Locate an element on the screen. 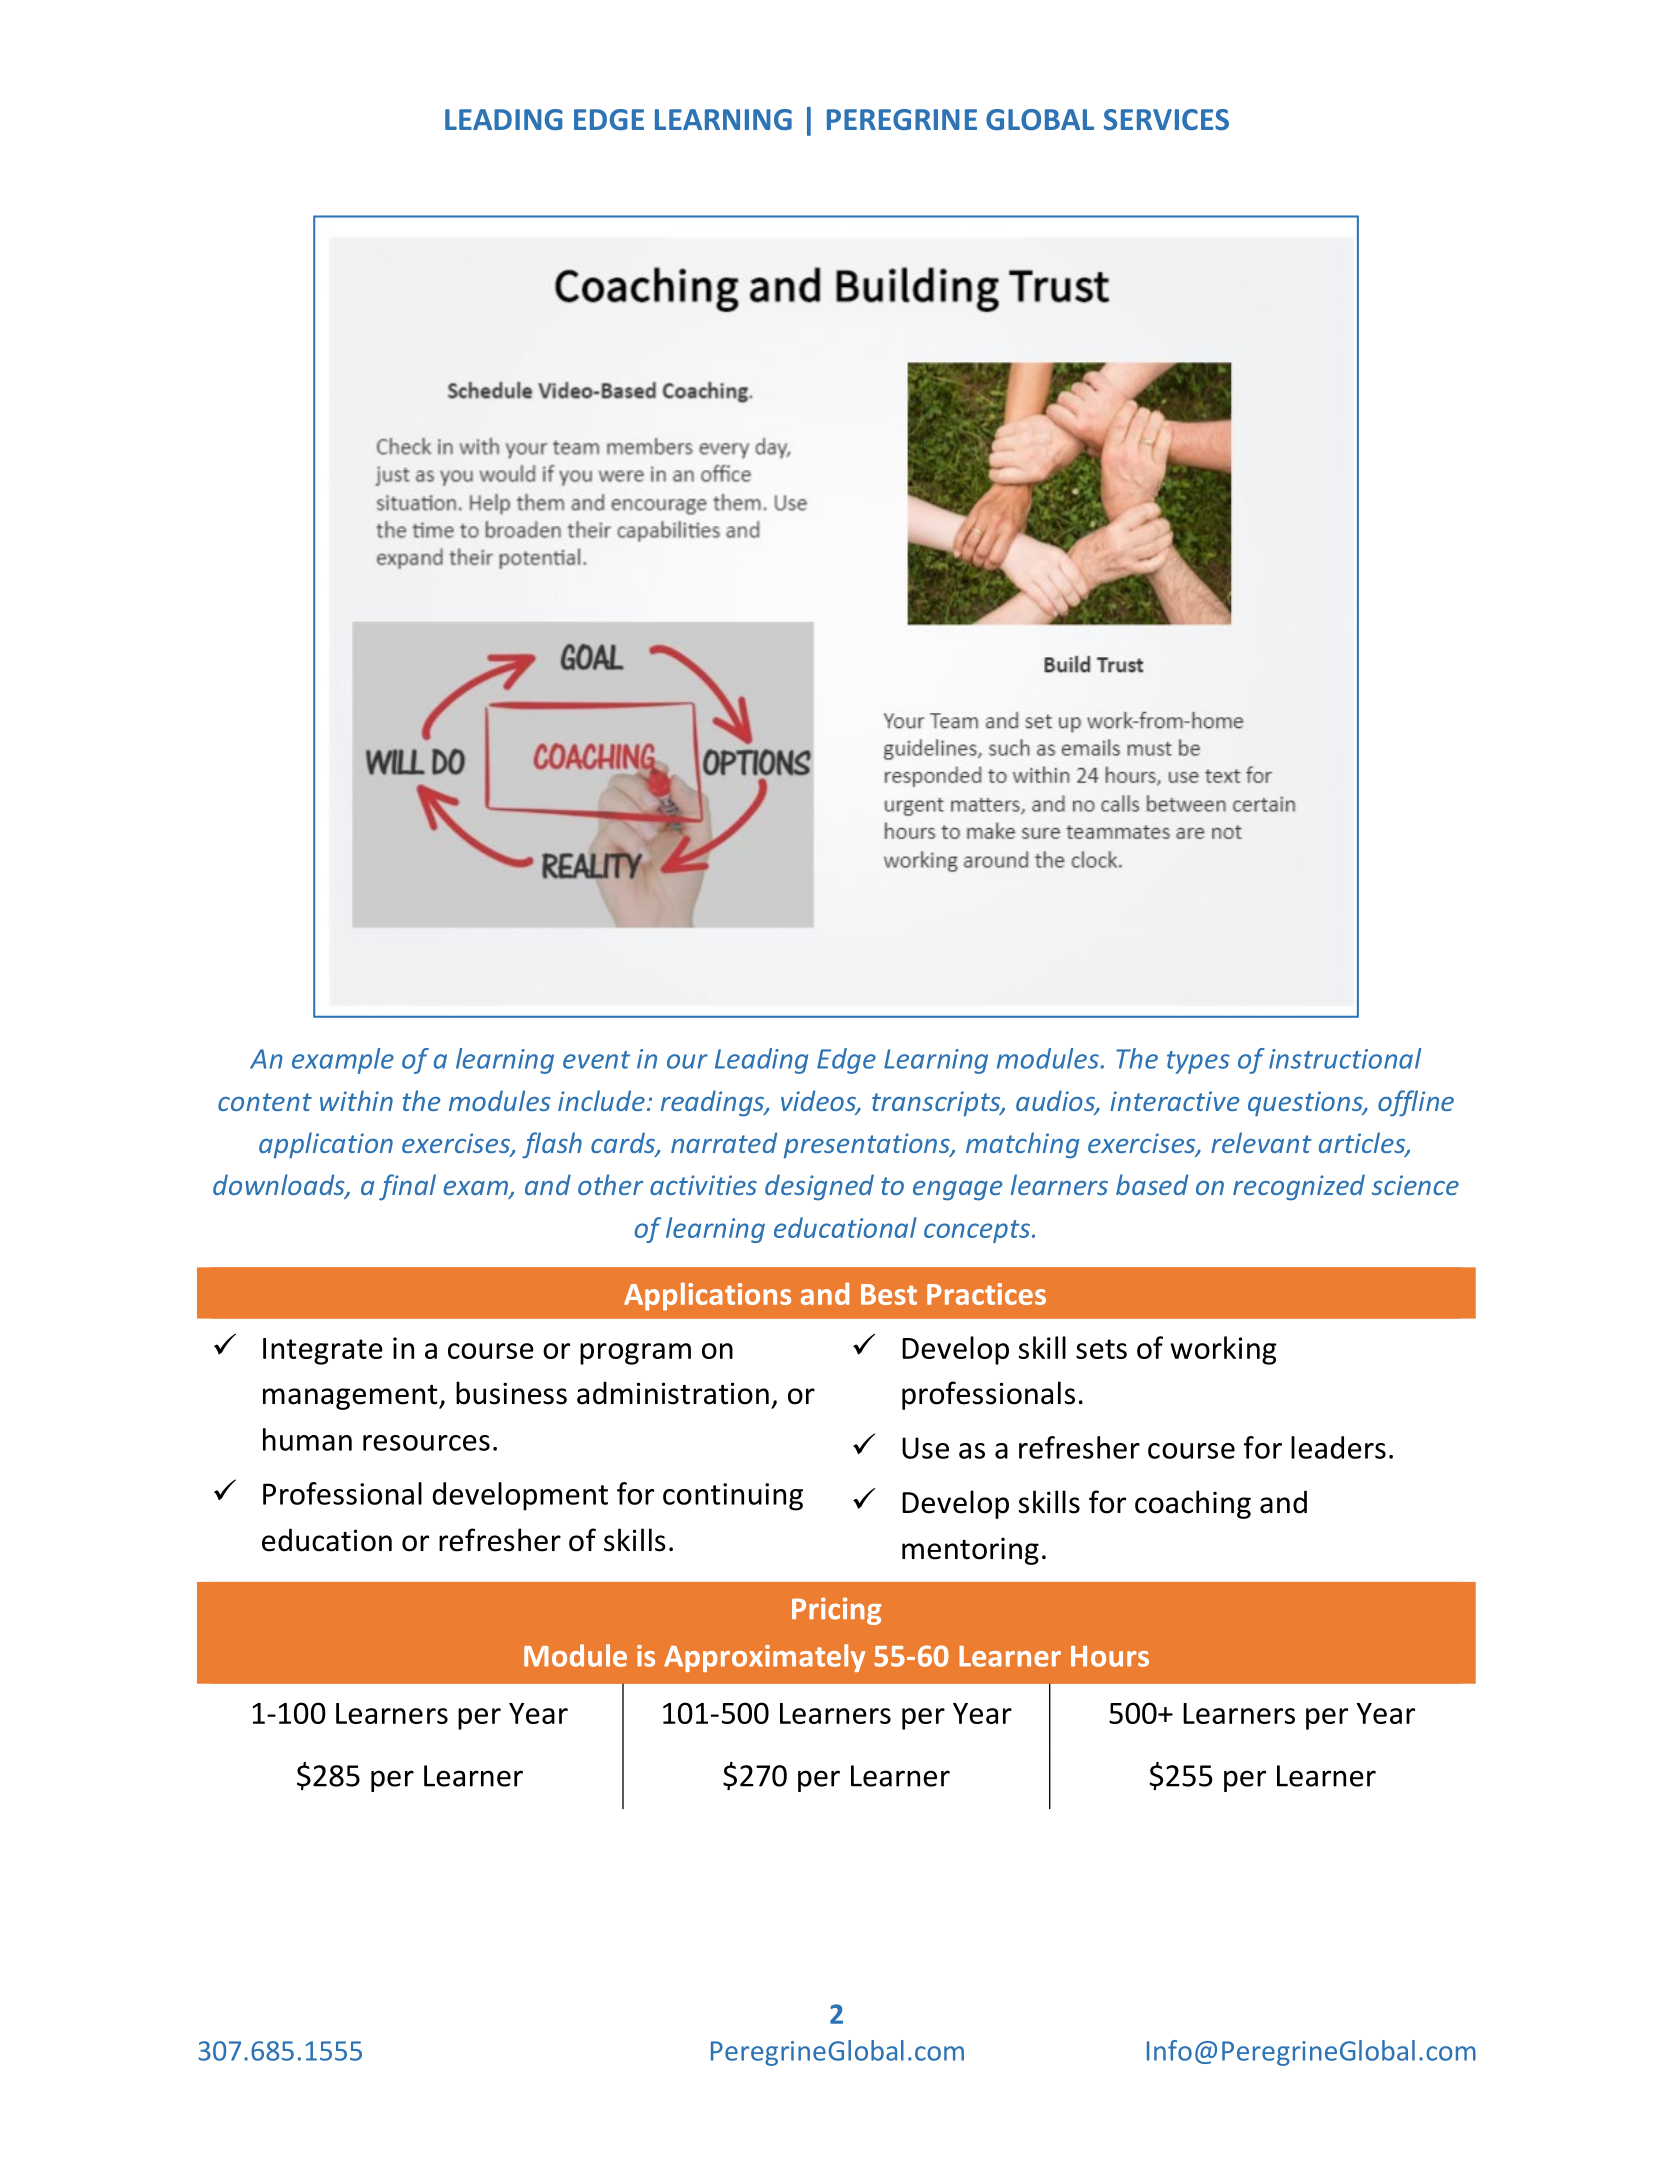 The image size is (1674, 2167). relevant is located at coordinates (1261, 1142).
